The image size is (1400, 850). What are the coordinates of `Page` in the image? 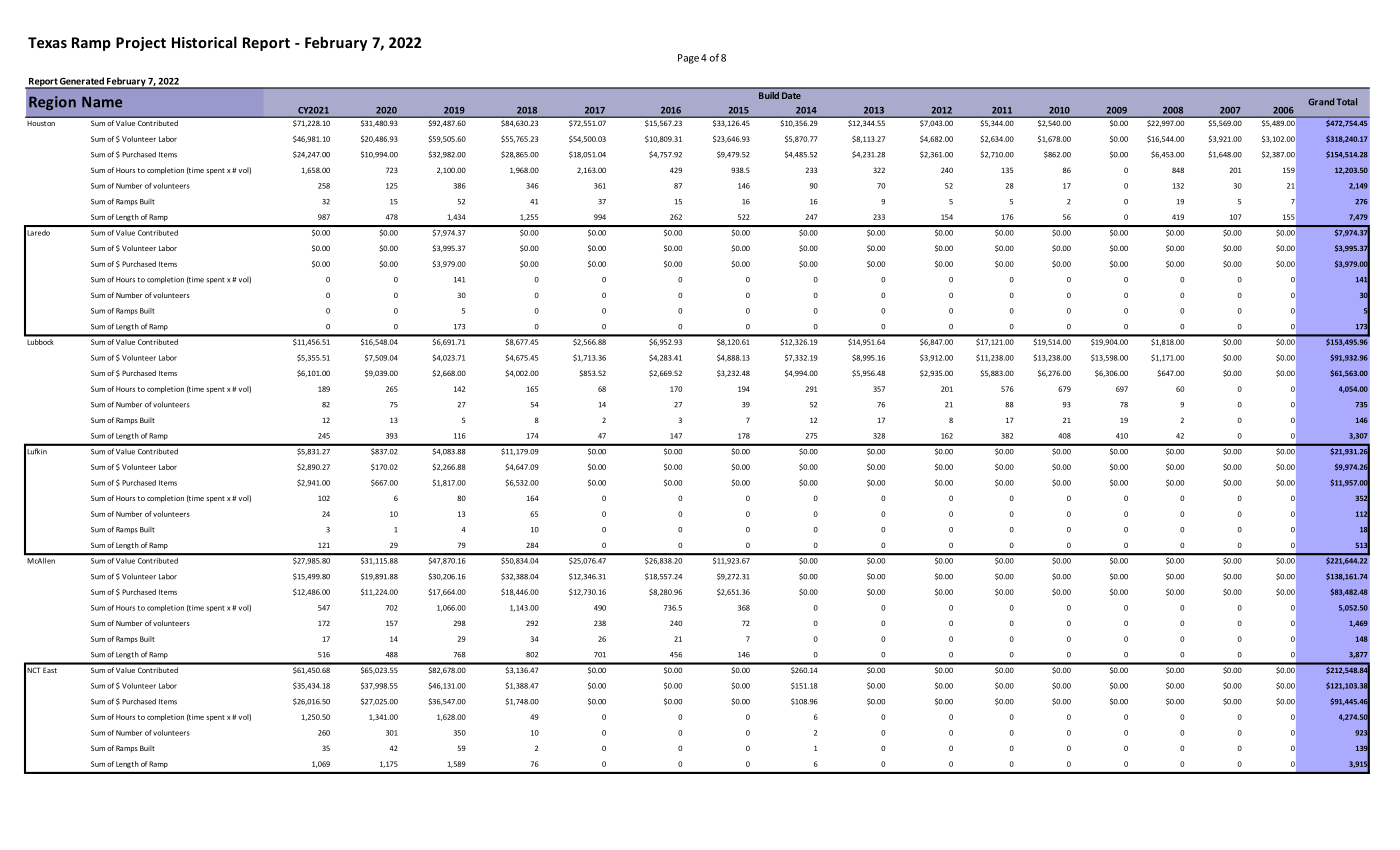 It's located at (688, 59).
